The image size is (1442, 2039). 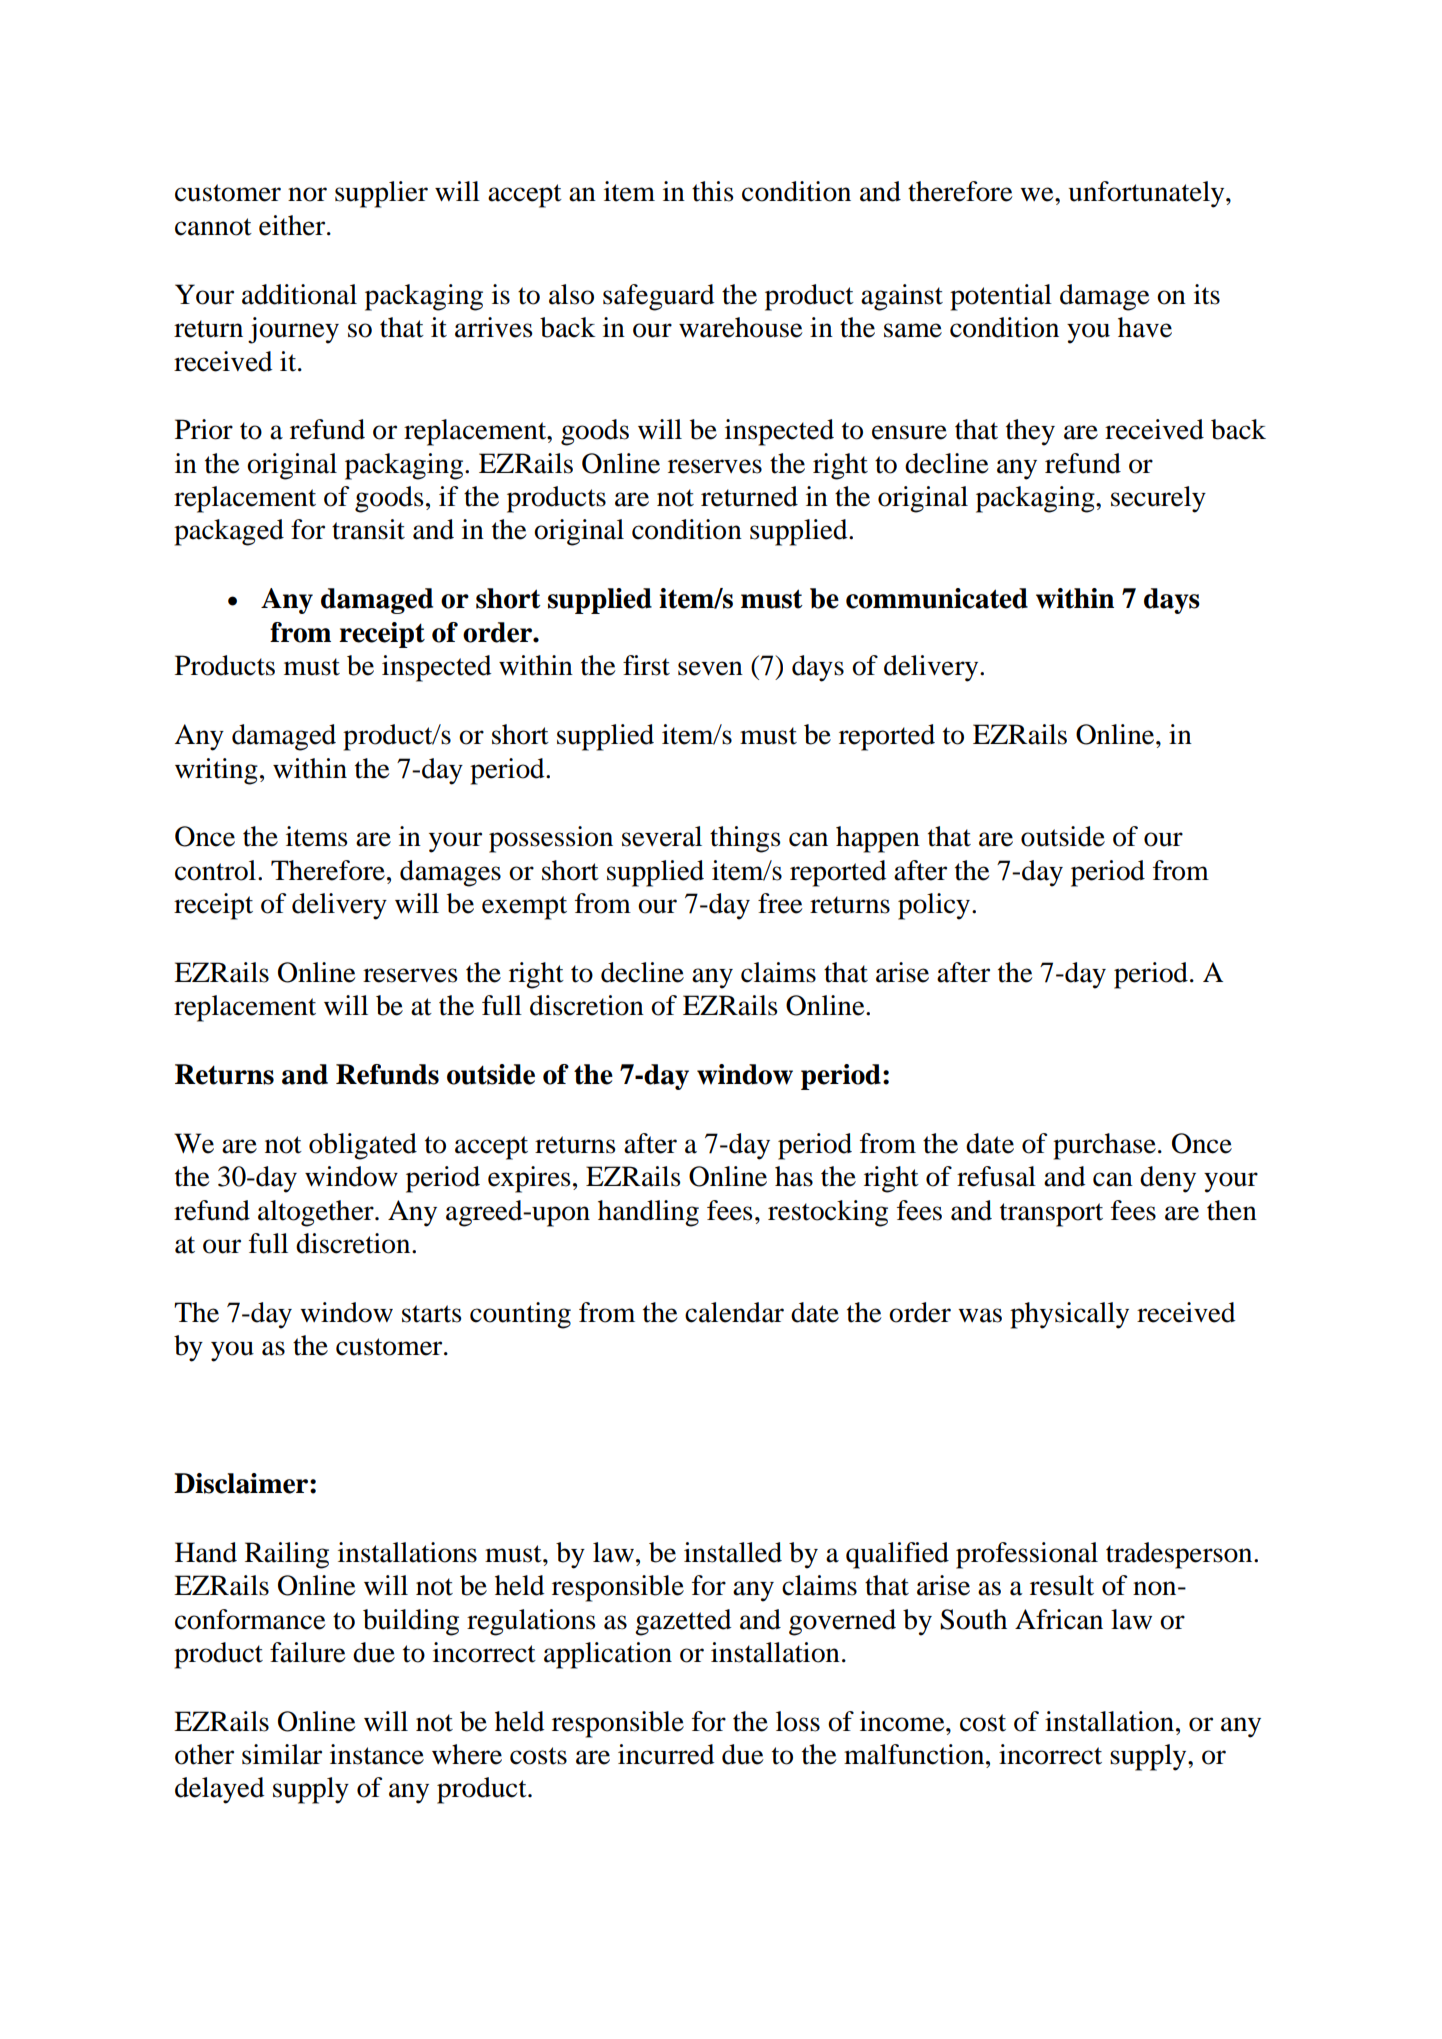 What do you see at coordinates (710, 668) in the page?
I see `seven` at bounding box center [710, 668].
